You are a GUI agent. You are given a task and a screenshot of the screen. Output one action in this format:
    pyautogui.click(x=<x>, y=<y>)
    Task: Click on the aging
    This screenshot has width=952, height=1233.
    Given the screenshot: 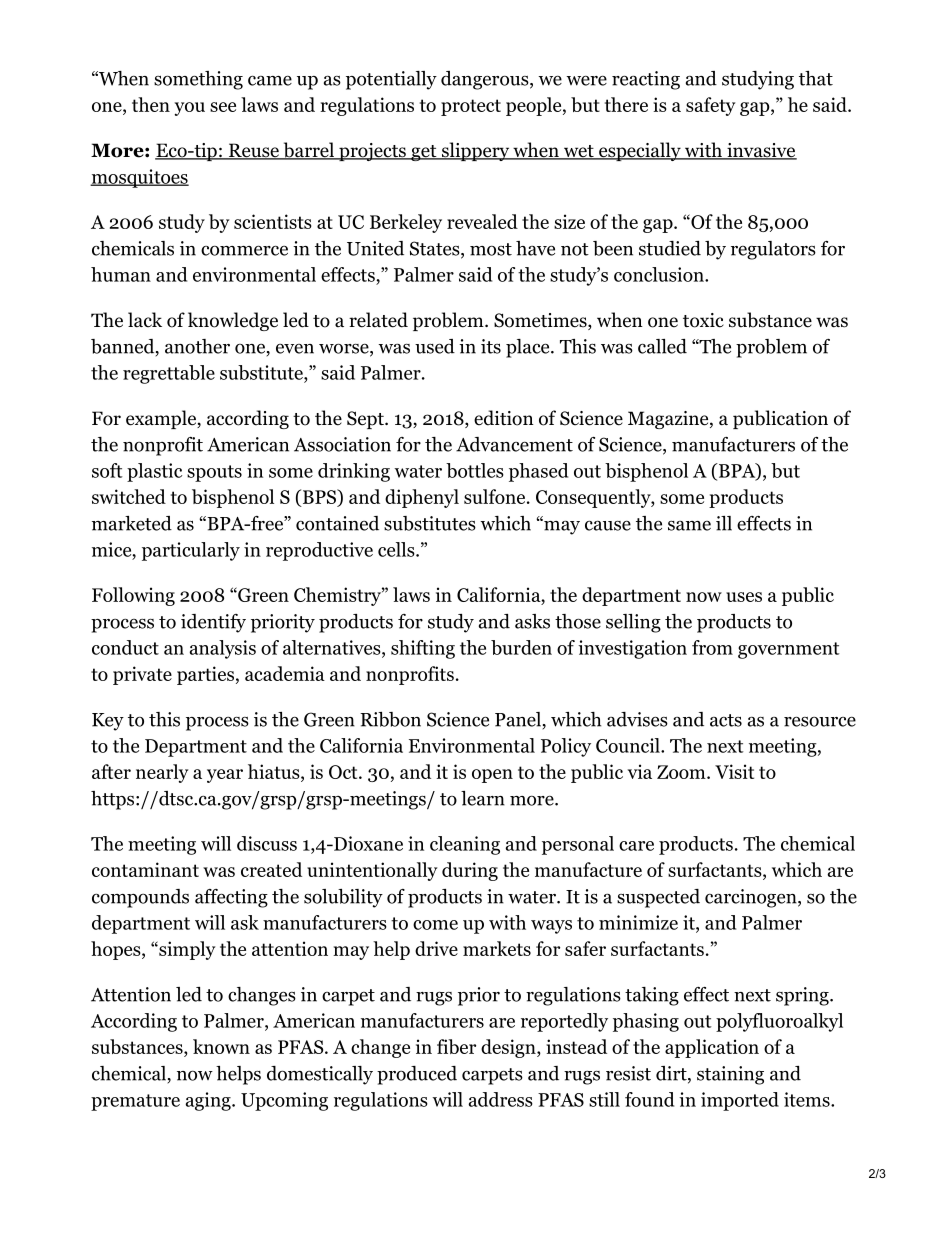 What is the action you would take?
    pyautogui.click(x=209, y=1101)
